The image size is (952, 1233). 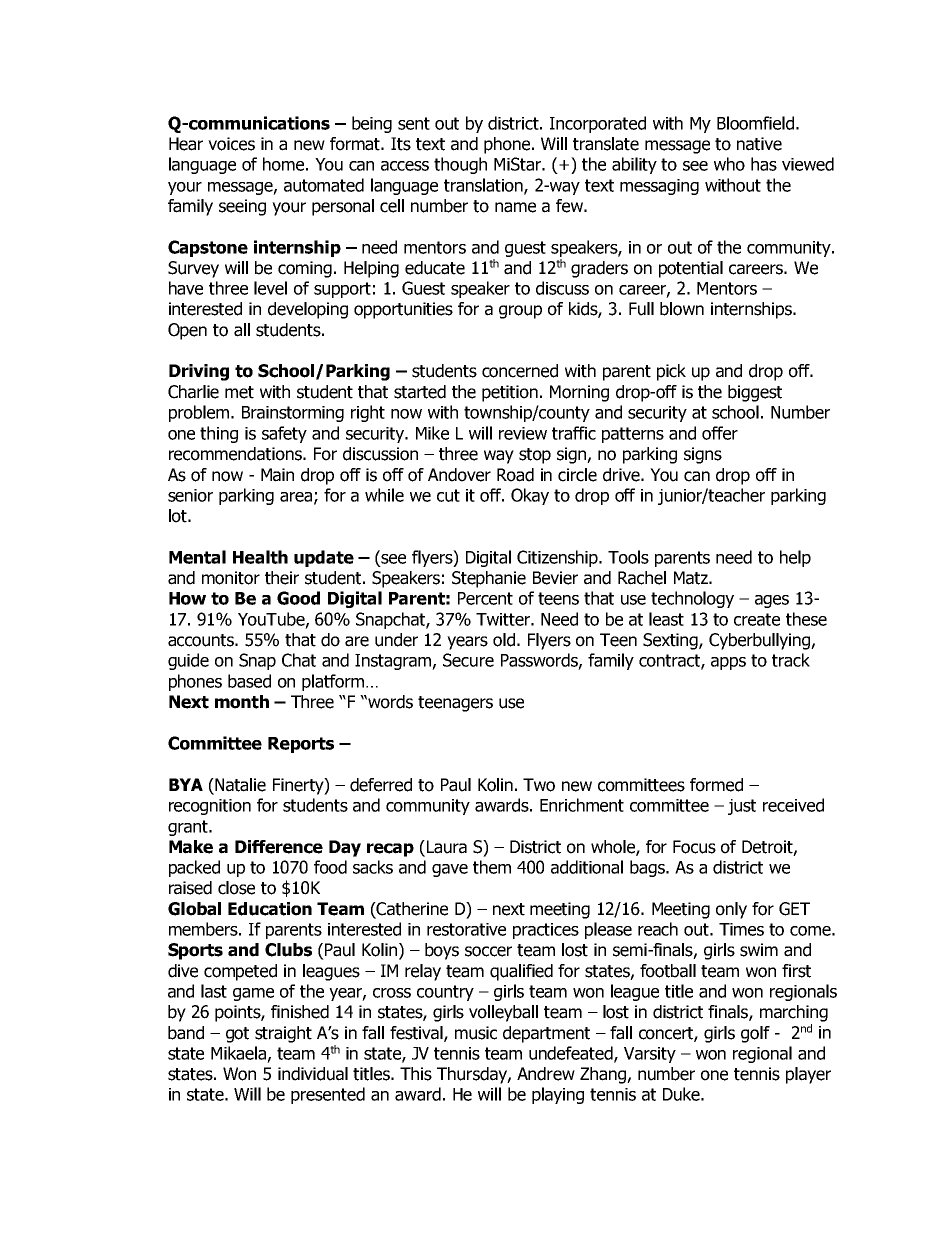 What do you see at coordinates (460, 165) in the screenshot?
I see `though` at bounding box center [460, 165].
